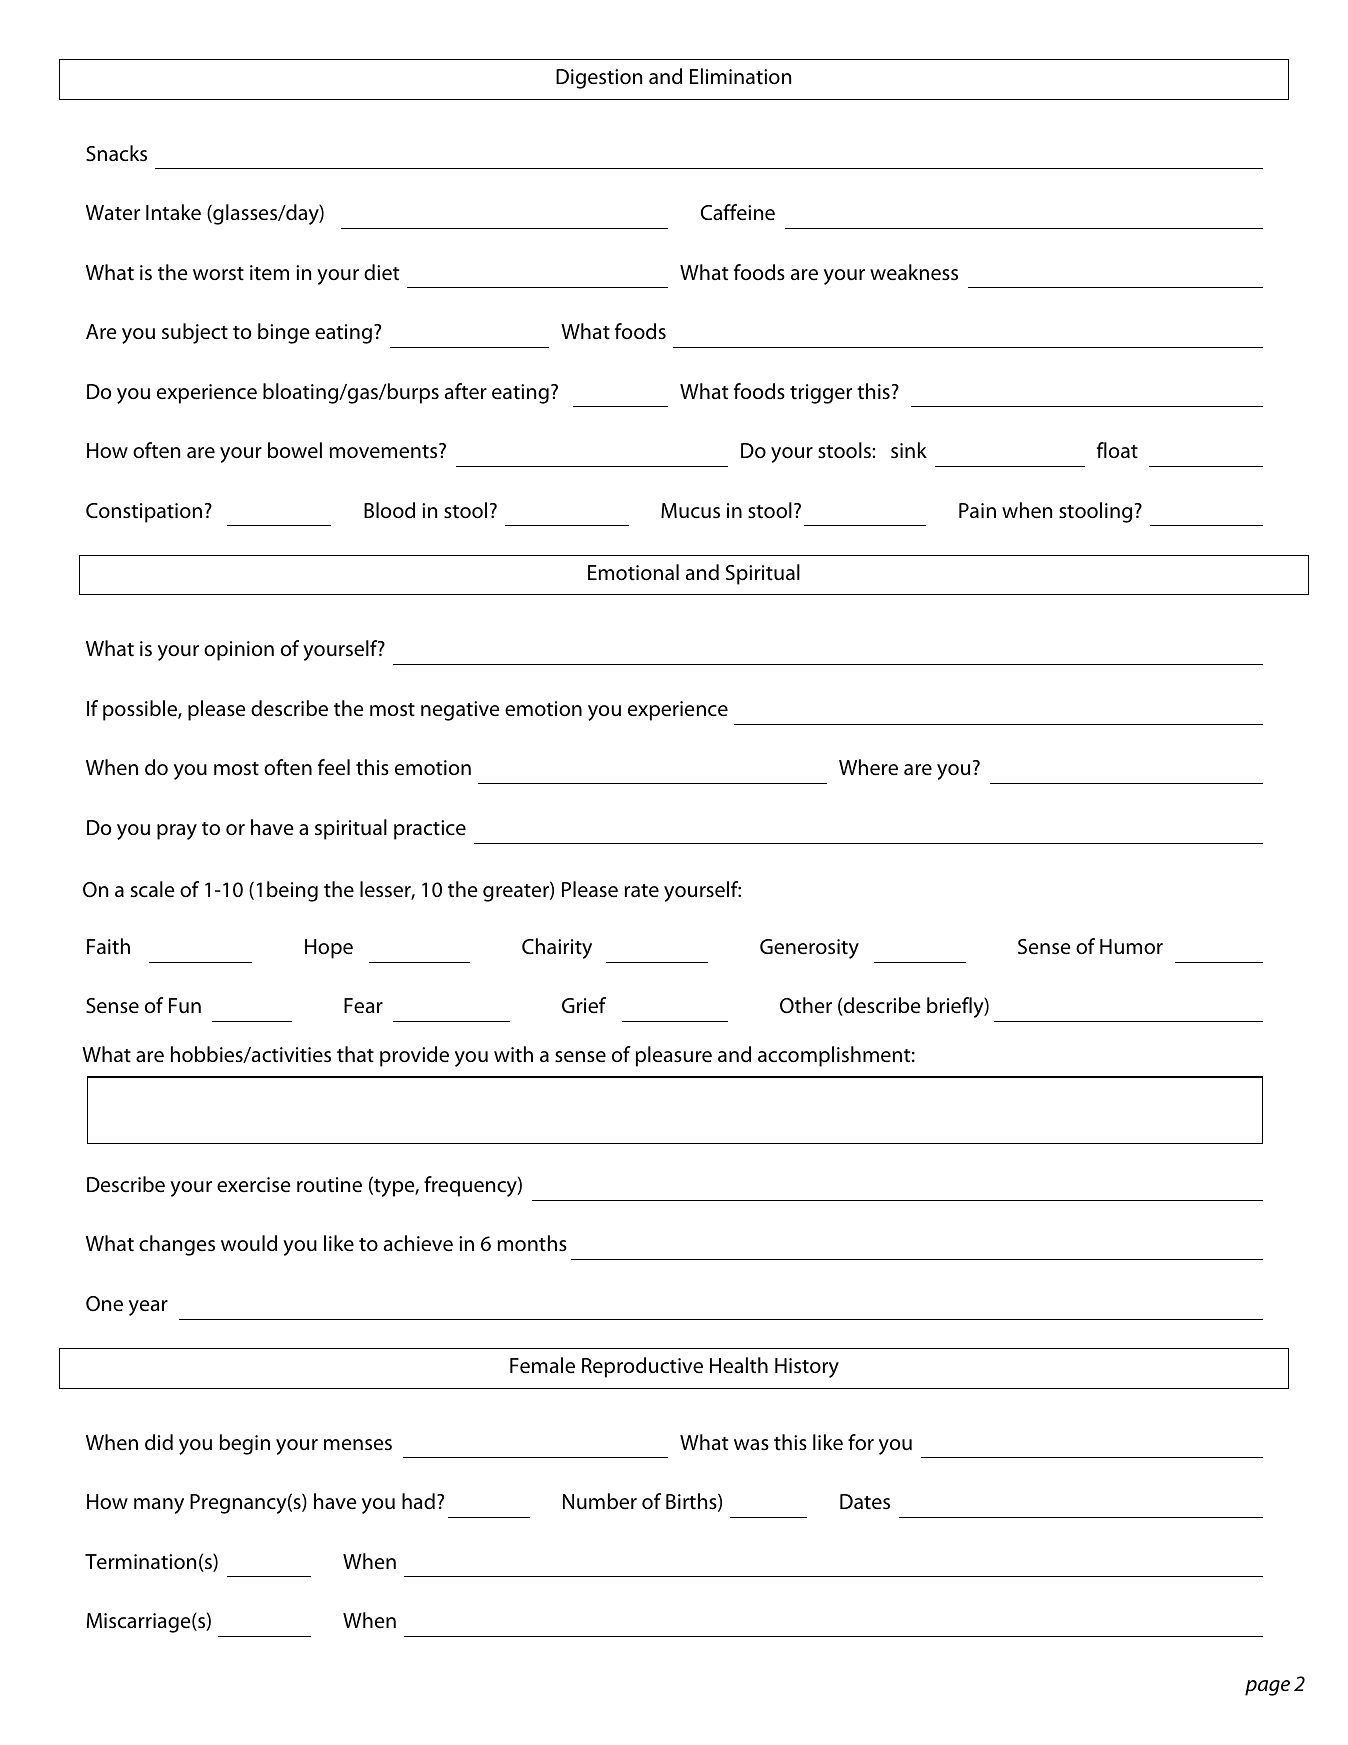  I want to click on Snacks, so click(116, 153).
